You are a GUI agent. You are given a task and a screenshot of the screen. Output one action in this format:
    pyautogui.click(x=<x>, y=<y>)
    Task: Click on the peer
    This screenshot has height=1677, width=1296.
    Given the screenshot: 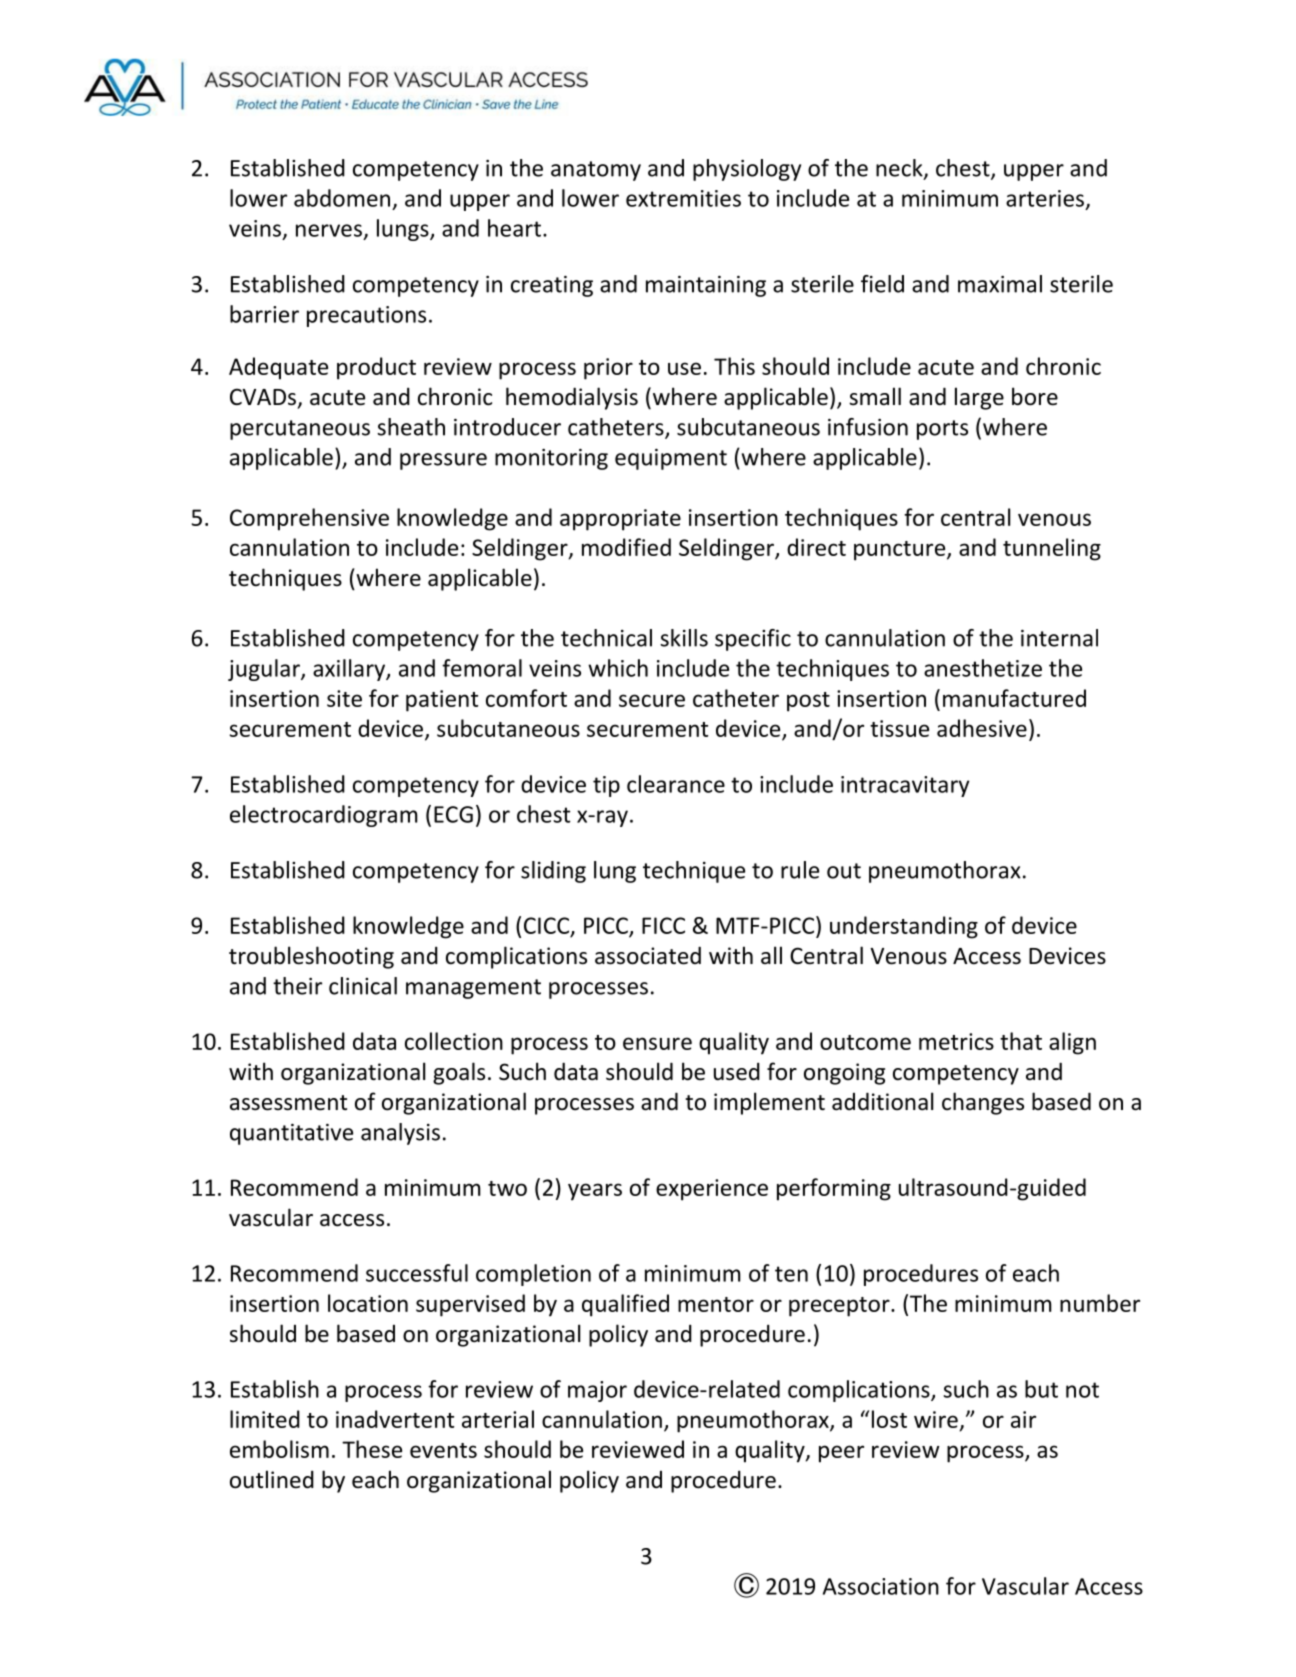 What is the action you would take?
    pyautogui.click(x=841, y=1454)
